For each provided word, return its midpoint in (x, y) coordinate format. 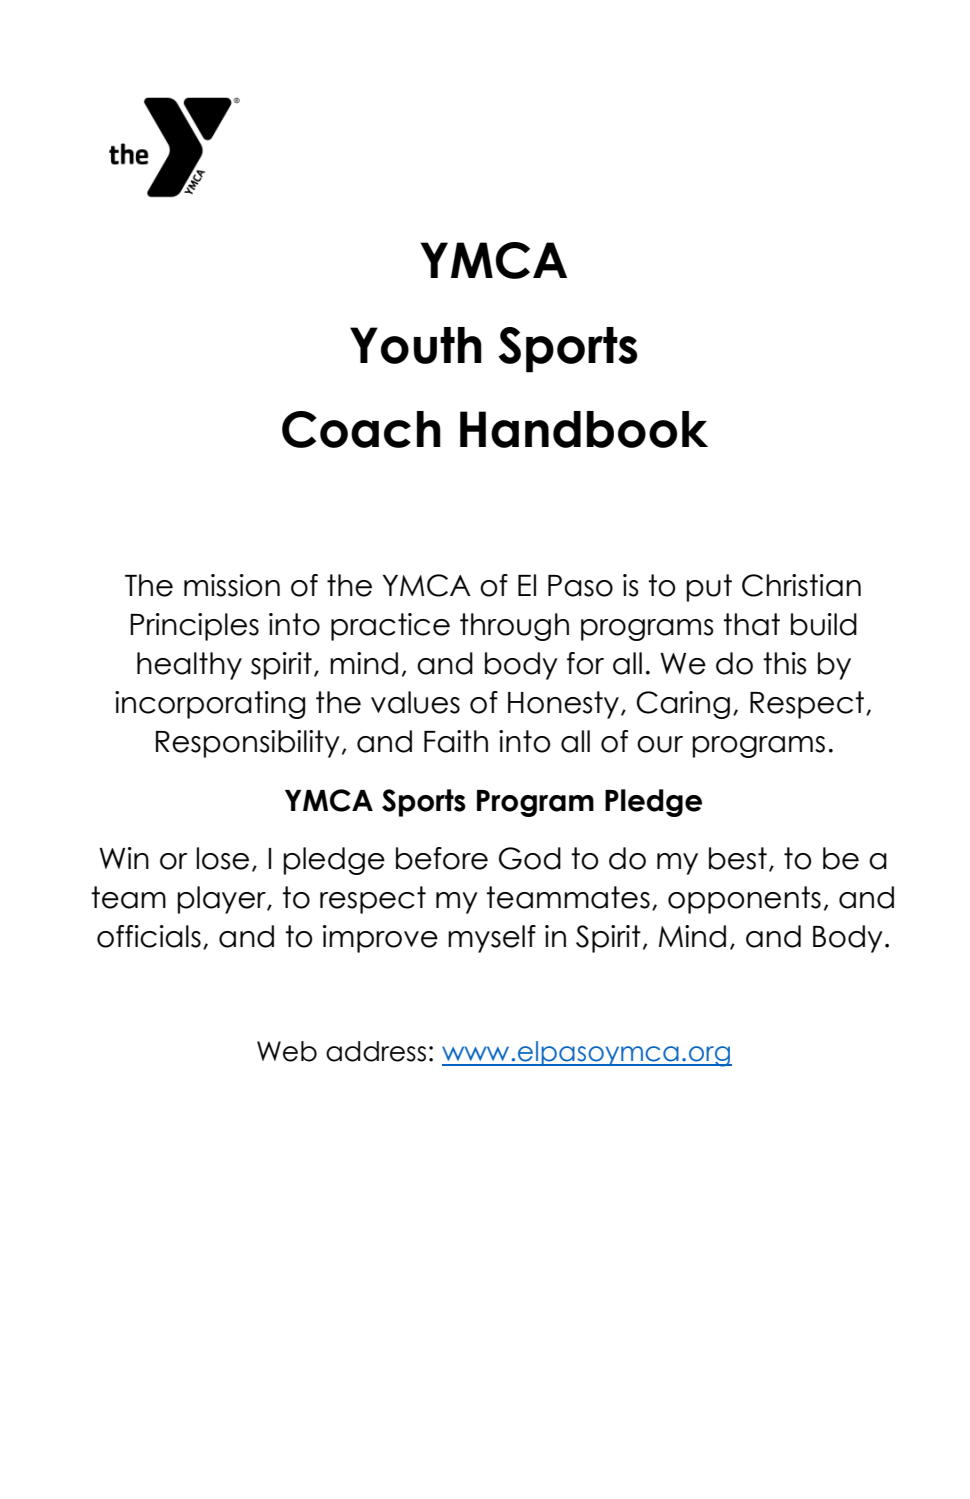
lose (223, 858)
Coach (361, 429)
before (442, 858)
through (514, 627)
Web (287, 1051)
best (738, 858)
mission (232, 585)
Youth (416, 345)
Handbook (584, 429)
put (709, 588)
